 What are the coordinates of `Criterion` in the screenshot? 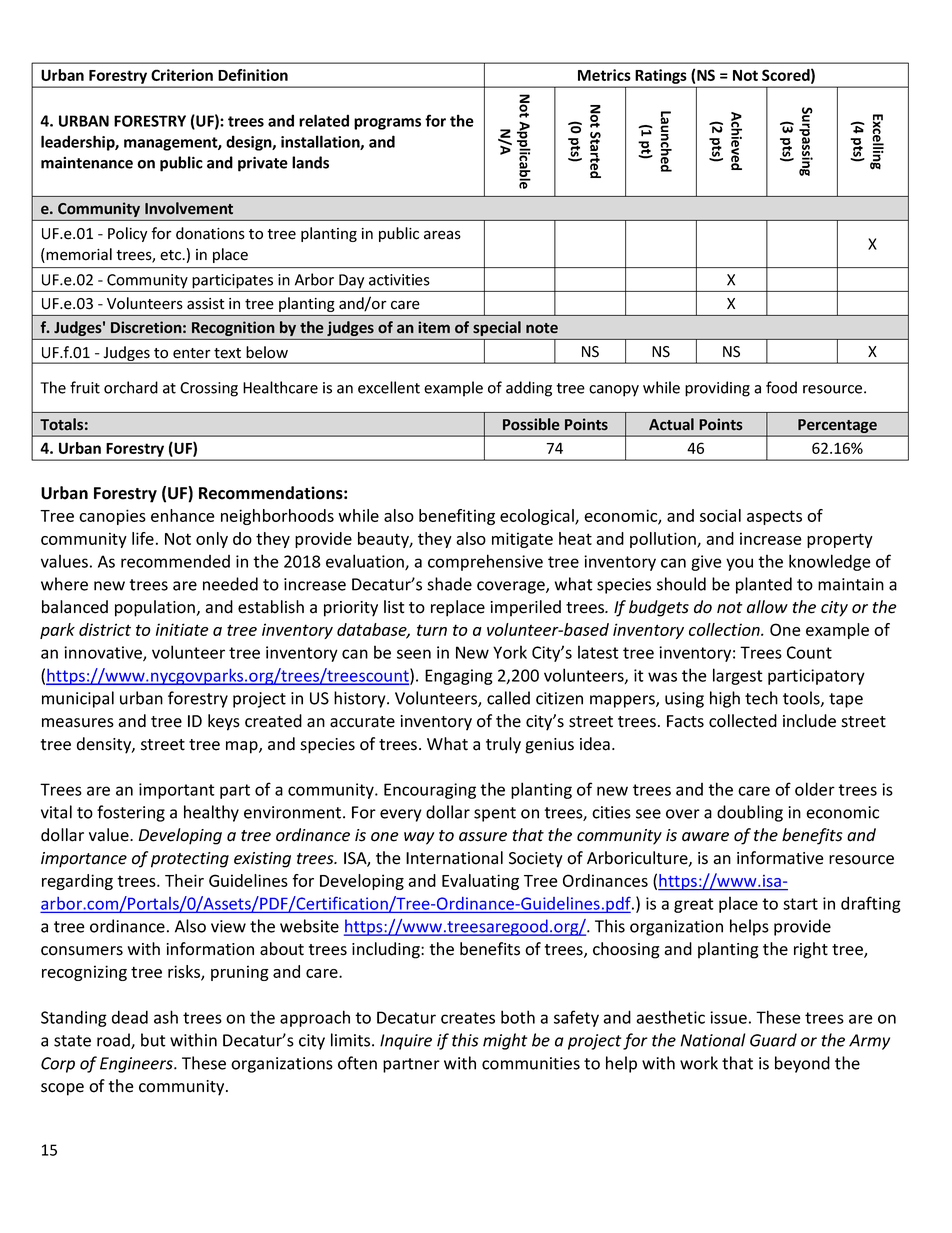 It's located at (182, 75).
